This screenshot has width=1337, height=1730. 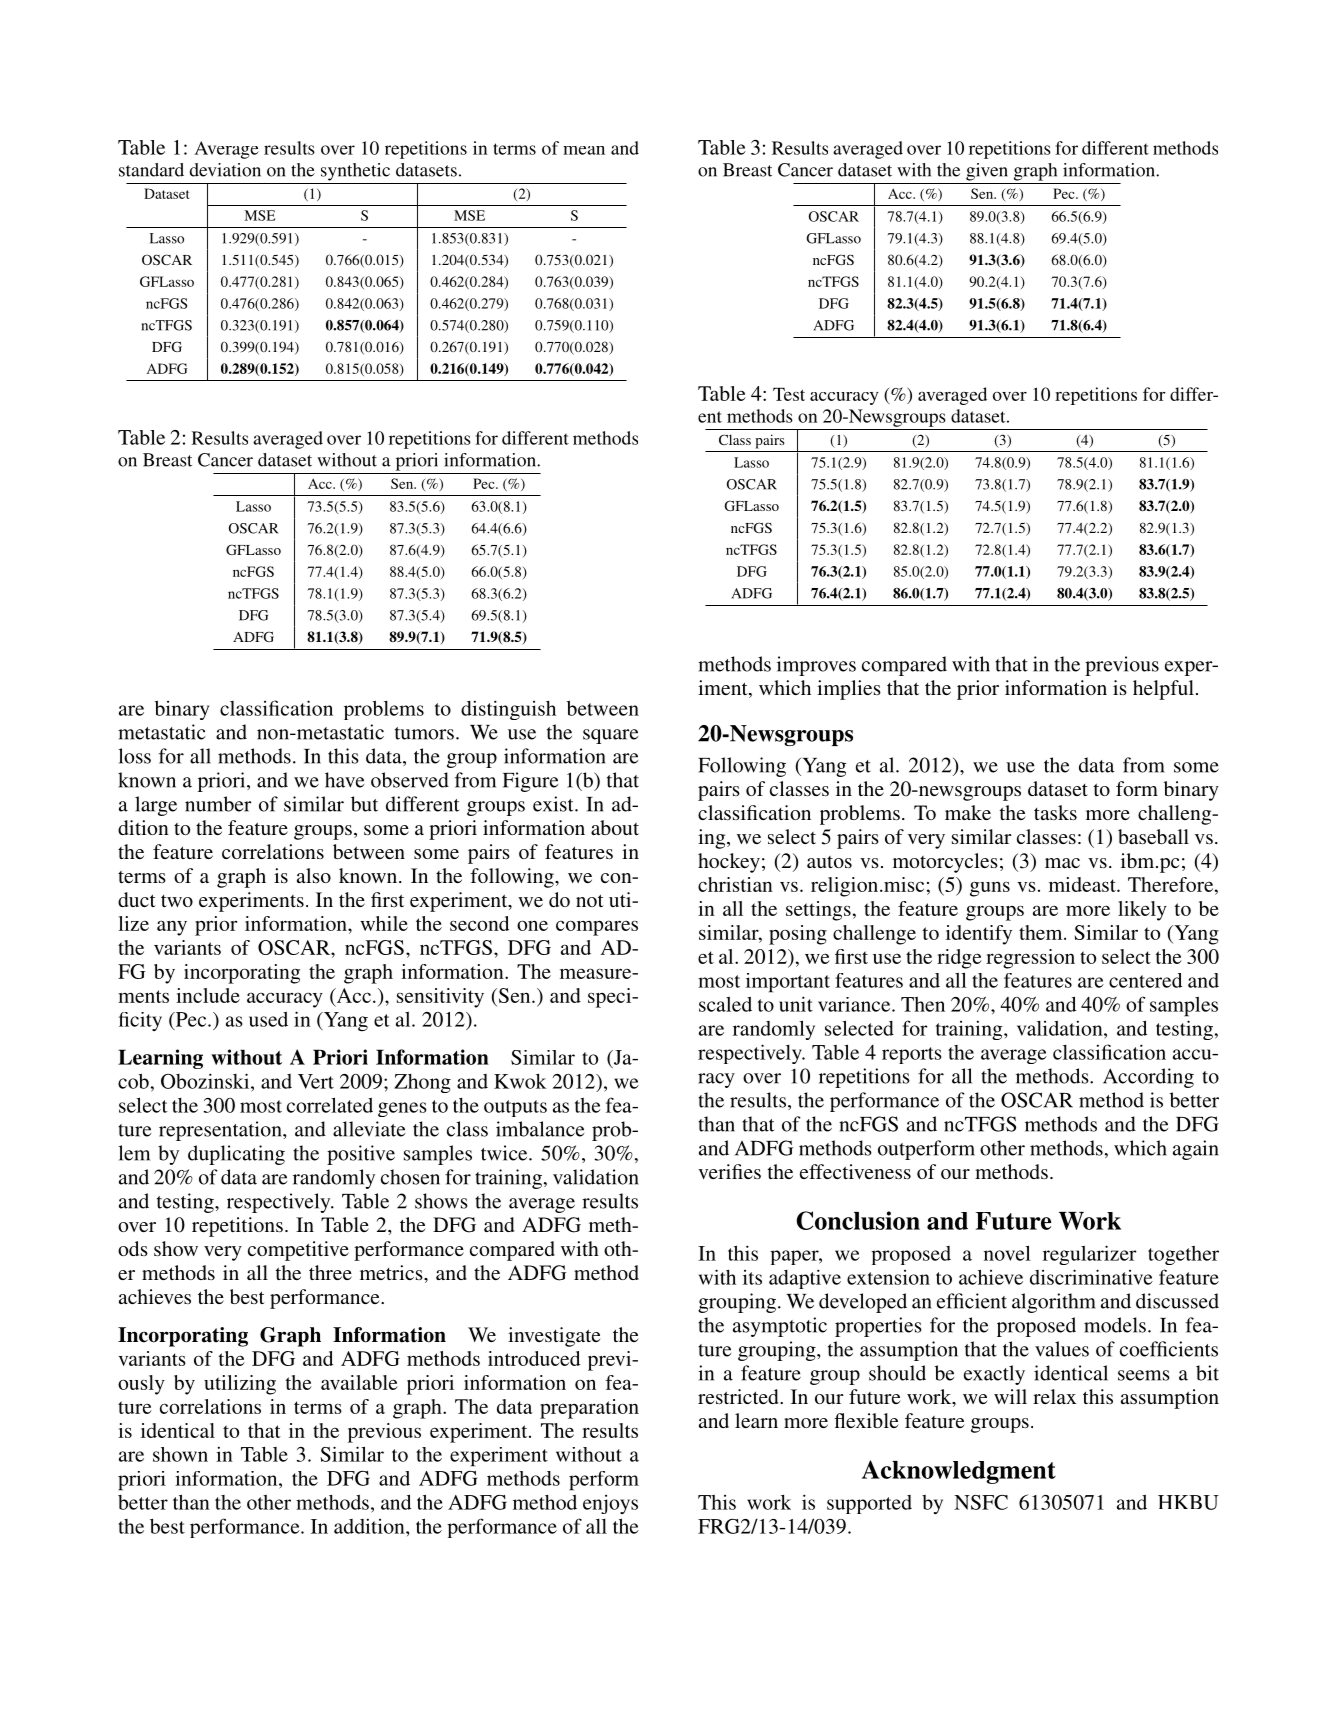 What do you see at coordinates (729, 1171) in the screenshot?
I see `verifies` at bounding box center [729, 1171].
